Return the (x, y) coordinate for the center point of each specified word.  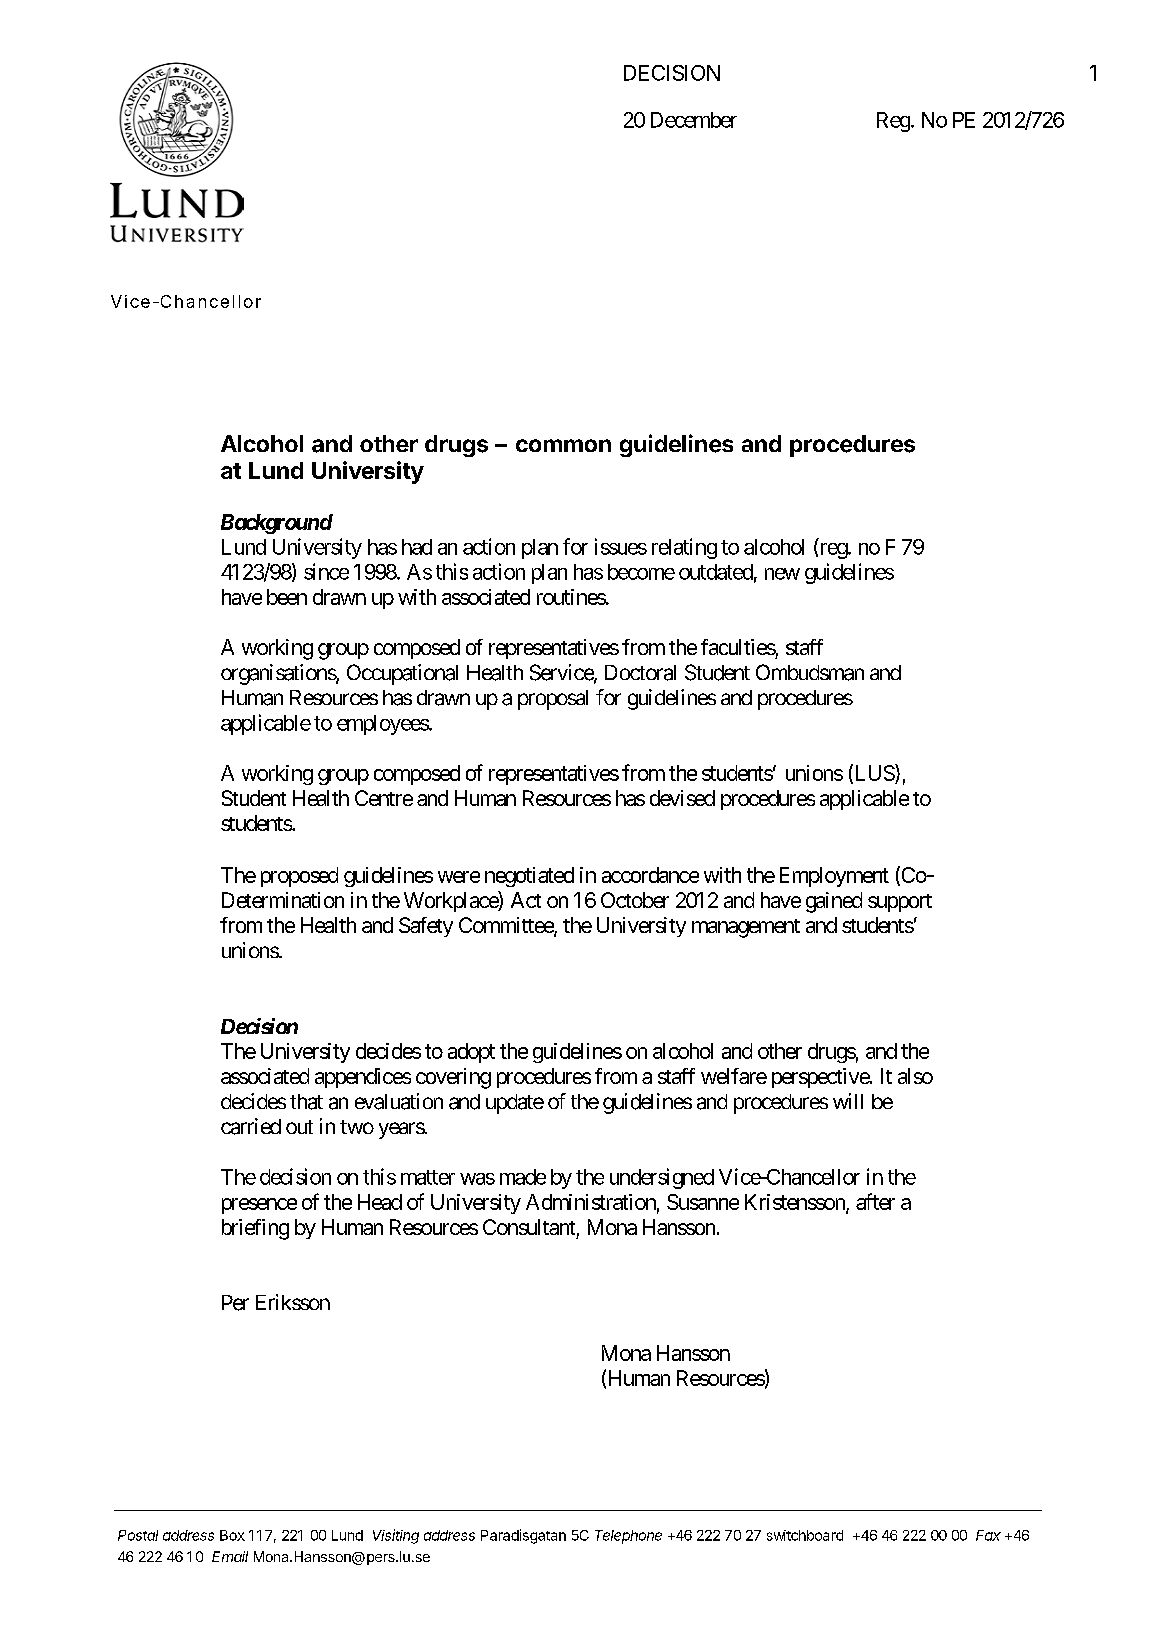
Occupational (402, 674)
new (782, 574)
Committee (507, 926)
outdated (716, 572)
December (694, 120)
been (287, 597)
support (900, 903)
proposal (553, 700)
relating (684, 548)
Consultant (529, 1227)
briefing (255, 1229)
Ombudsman (810, 672)
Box (232, 1535)
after (875, 1201)
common (563, 445)
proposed (299, 877)
